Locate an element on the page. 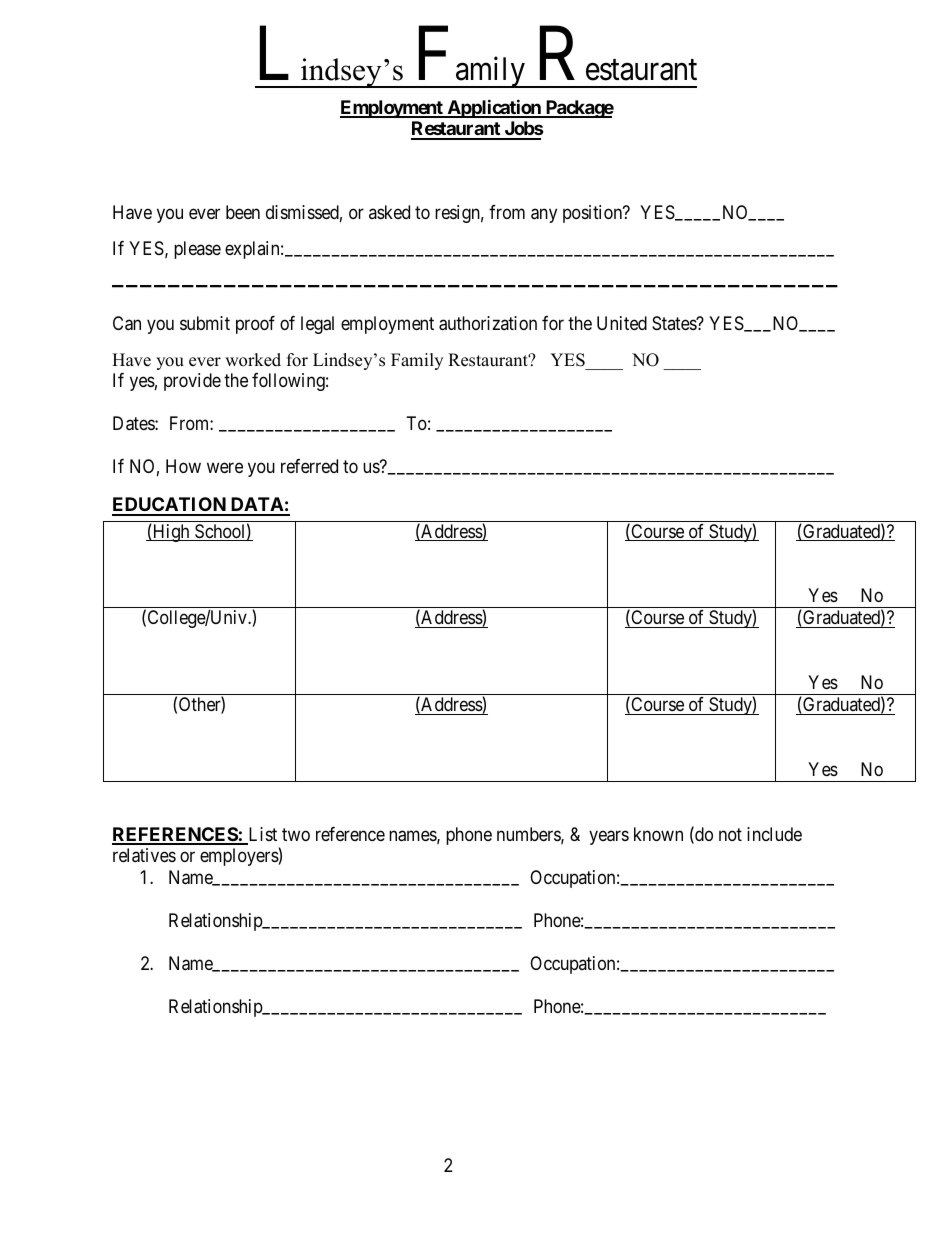 This page has width=952, height=1233. years is located at coordinates (609, 837).
